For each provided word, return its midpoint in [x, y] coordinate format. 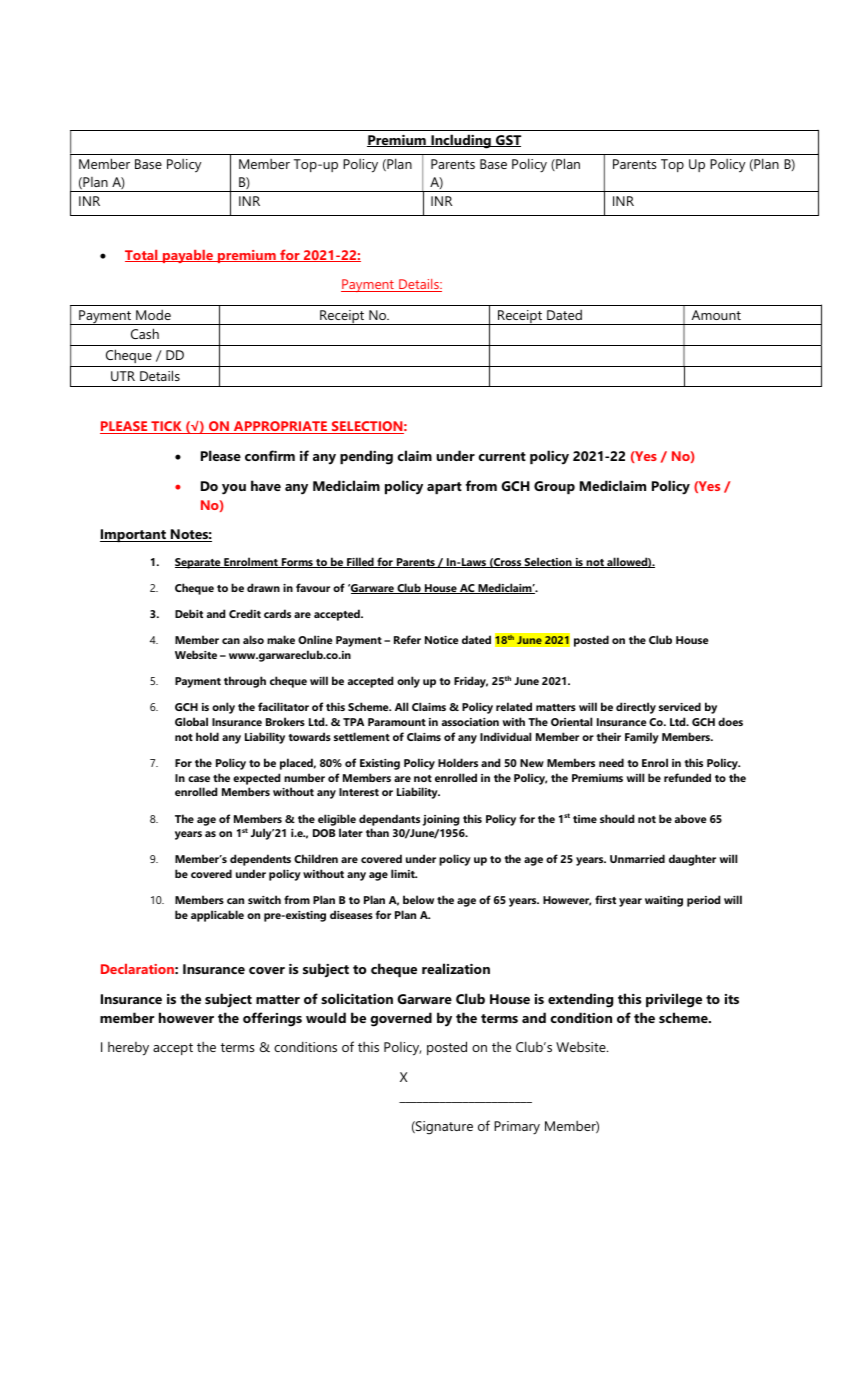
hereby [128, 1049]
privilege [674, 1000]
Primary [517, 1128]
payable [188, 256]
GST [507, 141]
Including [461, 141]
